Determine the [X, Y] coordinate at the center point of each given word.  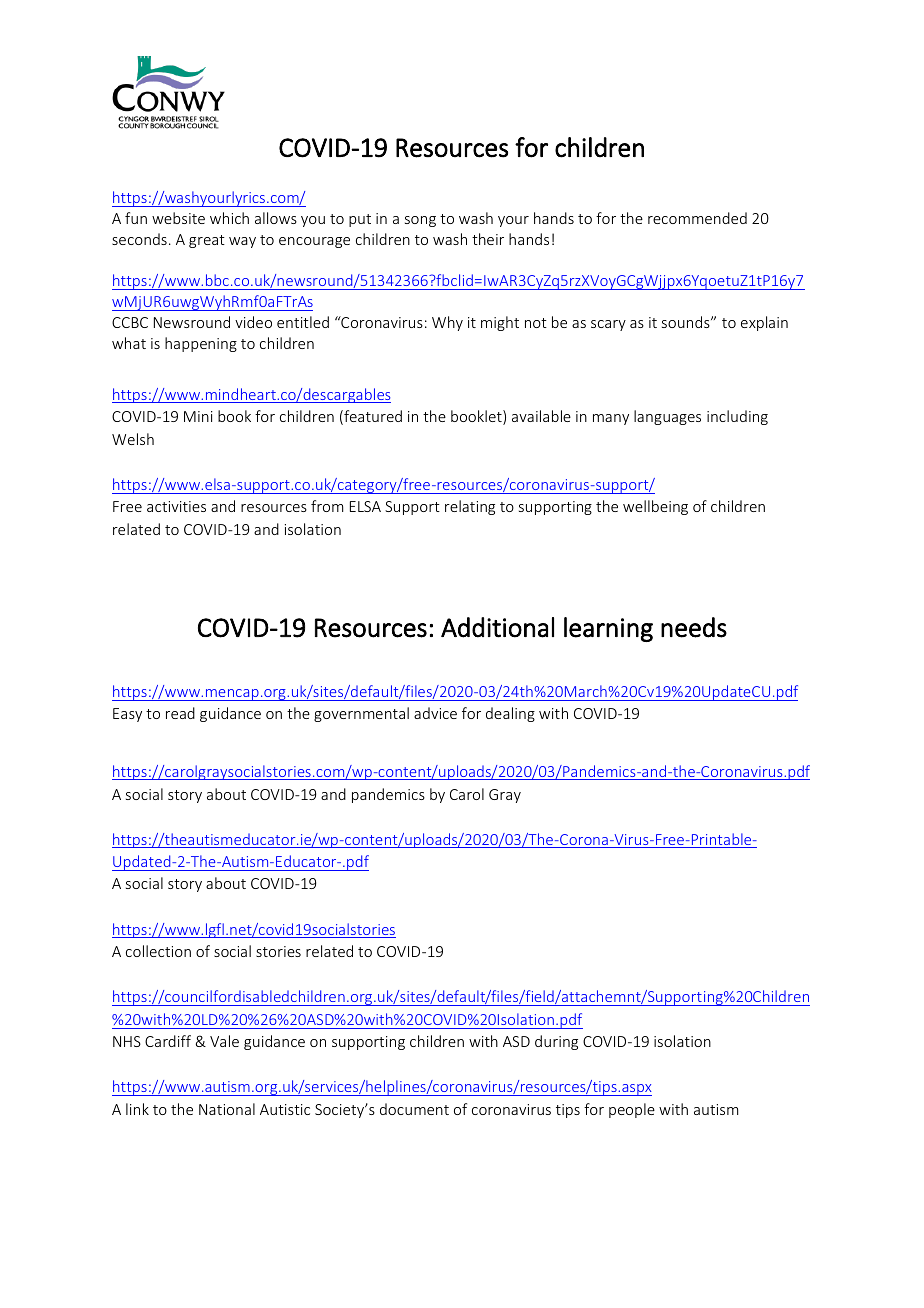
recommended [697, 218]
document [414, 1109]
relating [470, 507]
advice [435, 713]
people [632, 1110]
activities [176, 506]
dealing [510, 714]
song [420, 221]
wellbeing [655, 507]
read [180, 713]
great [207, 241]
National [227, 1109]
